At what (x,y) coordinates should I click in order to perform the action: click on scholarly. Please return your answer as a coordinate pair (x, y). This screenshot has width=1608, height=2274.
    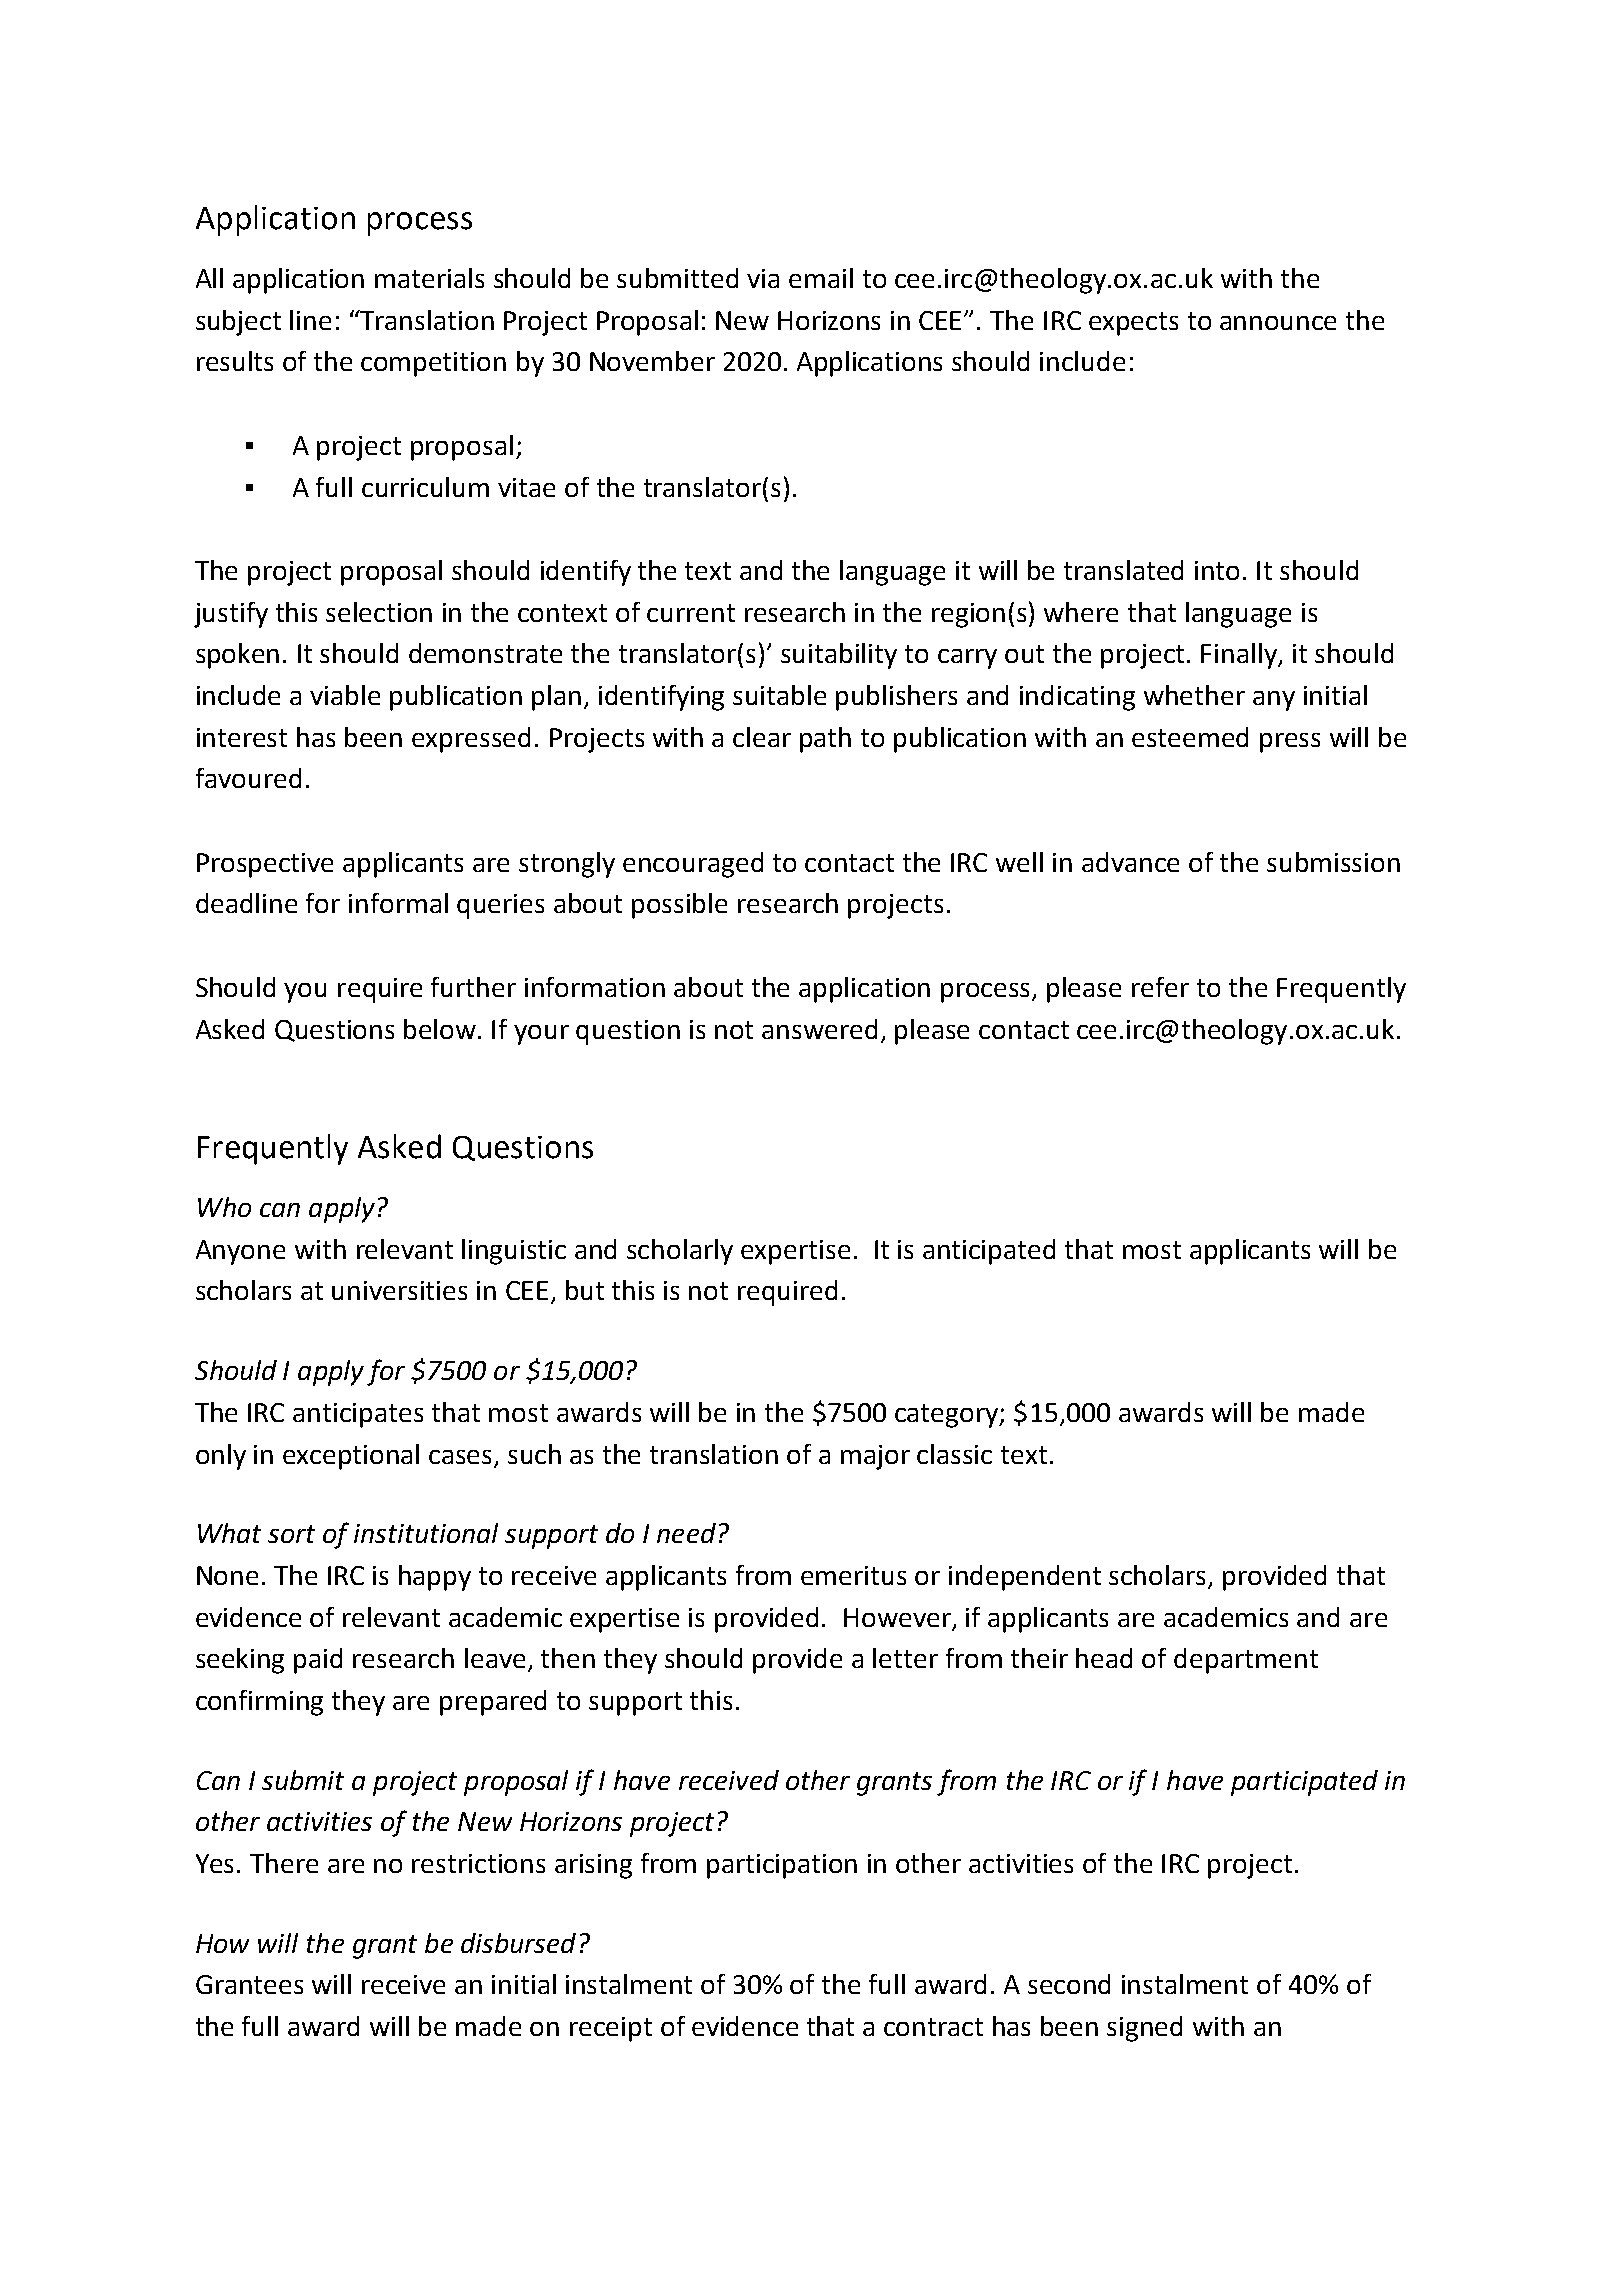
    Looking at the image, I should click on (680, 1252).
